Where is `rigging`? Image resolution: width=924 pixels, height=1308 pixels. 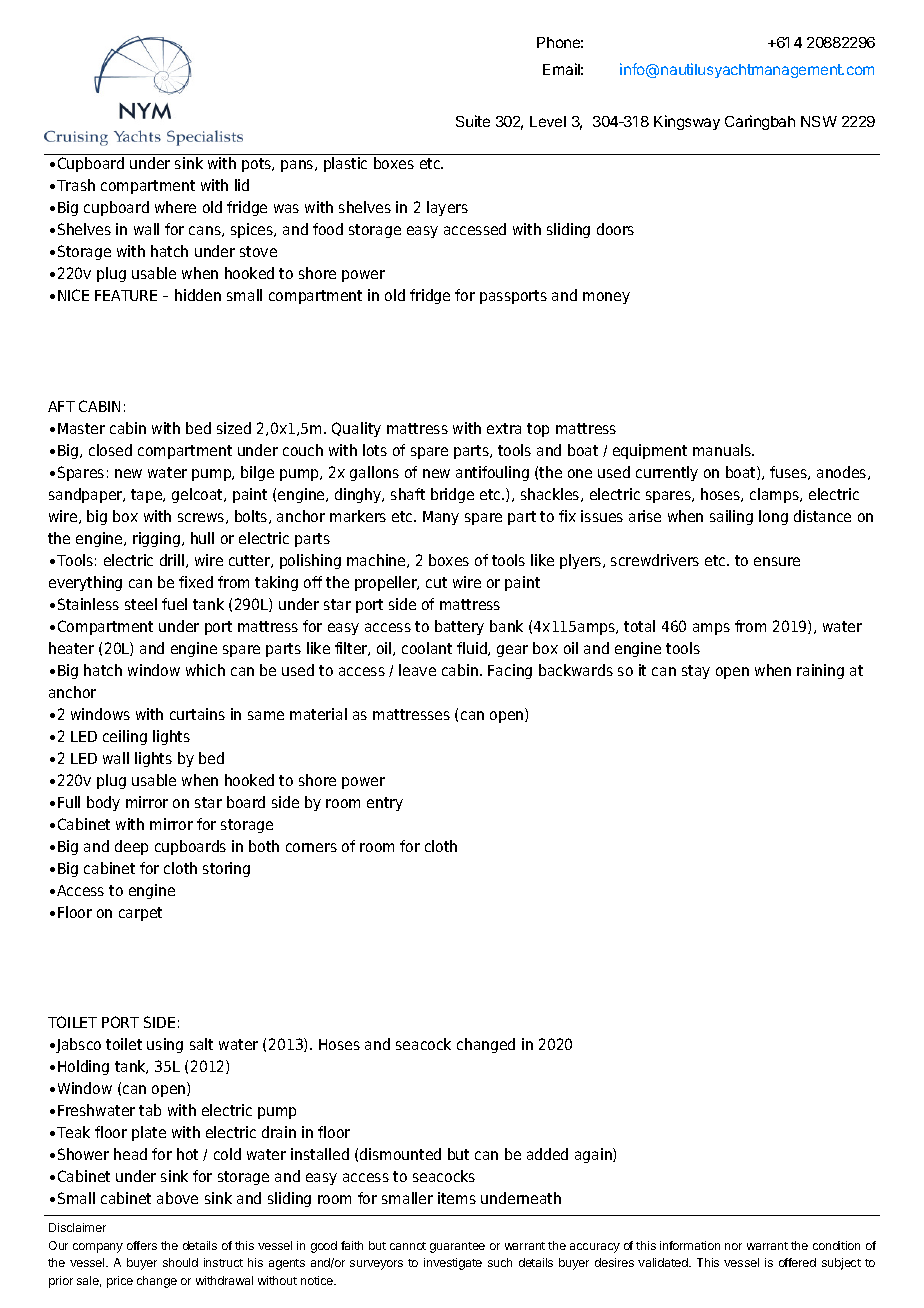
rigging is located at coordinates (156, 539).
